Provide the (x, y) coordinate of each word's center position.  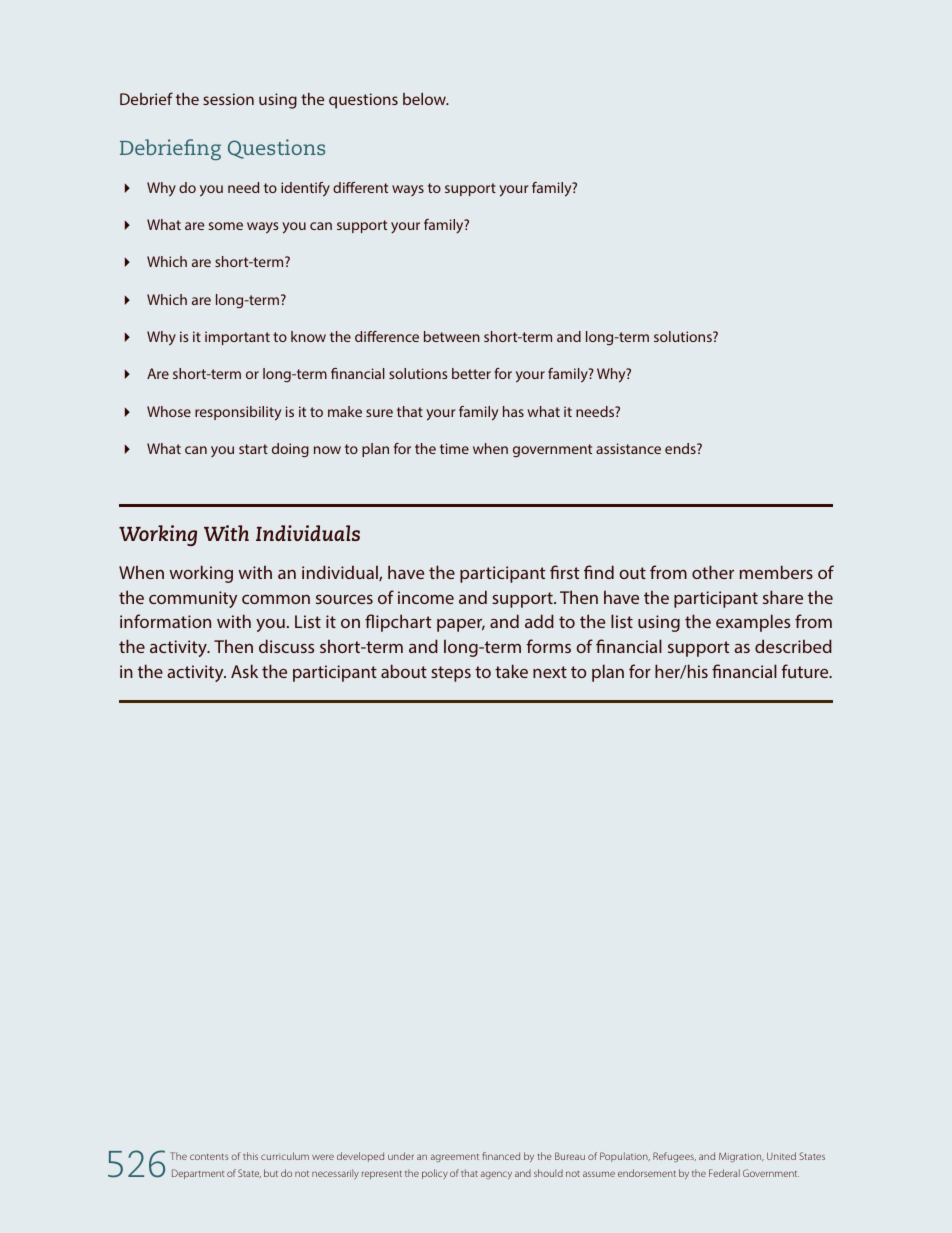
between (452, 336)
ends (681, 448)
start (253, 449)
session (228, 99)
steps (451, 674)
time (454, 448)
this (250, 1156)
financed (501, 1156)
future (806, 671)
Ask (244, 671)
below (425, 99)
